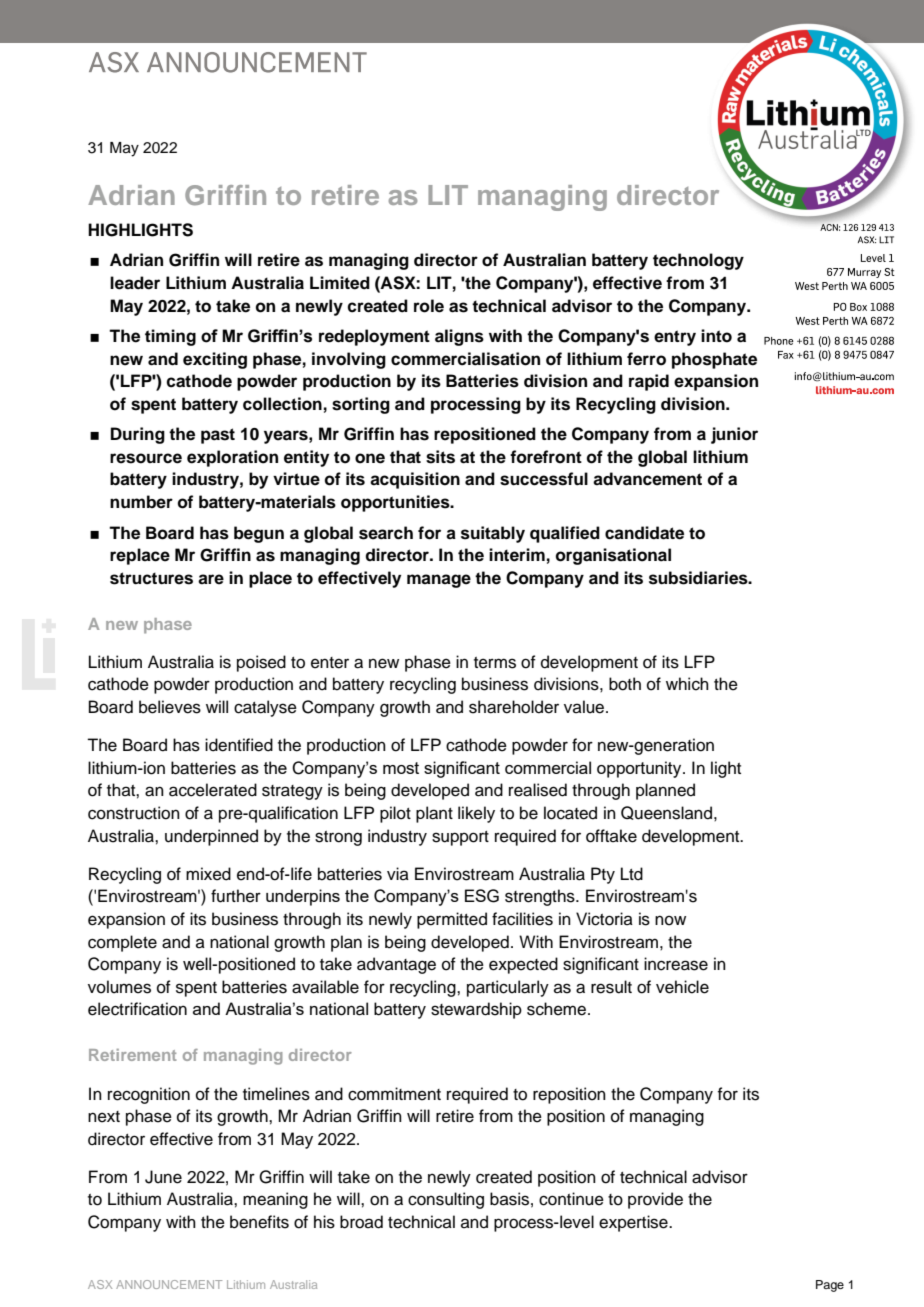 The width and height of the screenshot is (924, 1307). What do you see at coordinates (446, 1200) in the screenshot?
I see `consulting` at bounding box center [446, 1200].
